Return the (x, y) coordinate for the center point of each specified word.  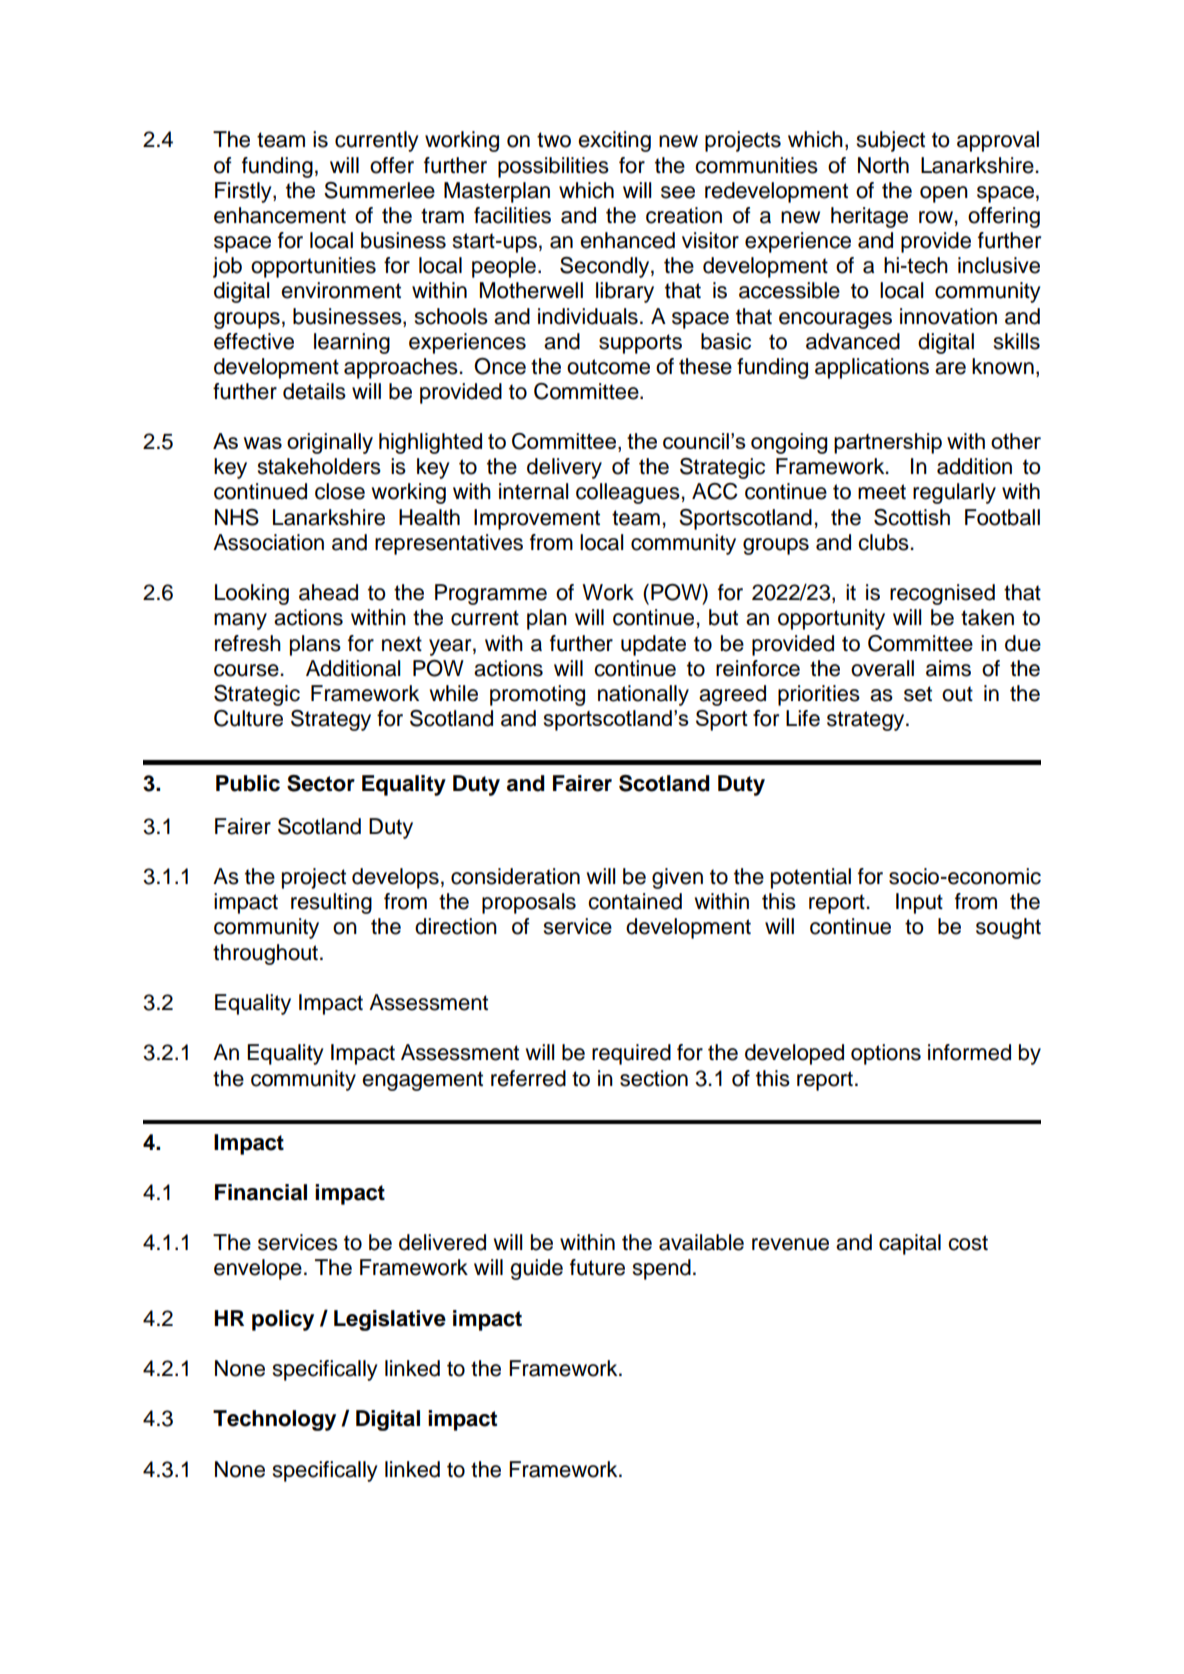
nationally (643, 695)
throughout (265, 954)
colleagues (628, 493)
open (944, 194)
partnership (888, 443)
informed (969, 1052)
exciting (614, 141)
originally (330, 443)
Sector (321, 783)
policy (283, 1320)
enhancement (280, 215)
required (631, 1054)
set (918, 694)
